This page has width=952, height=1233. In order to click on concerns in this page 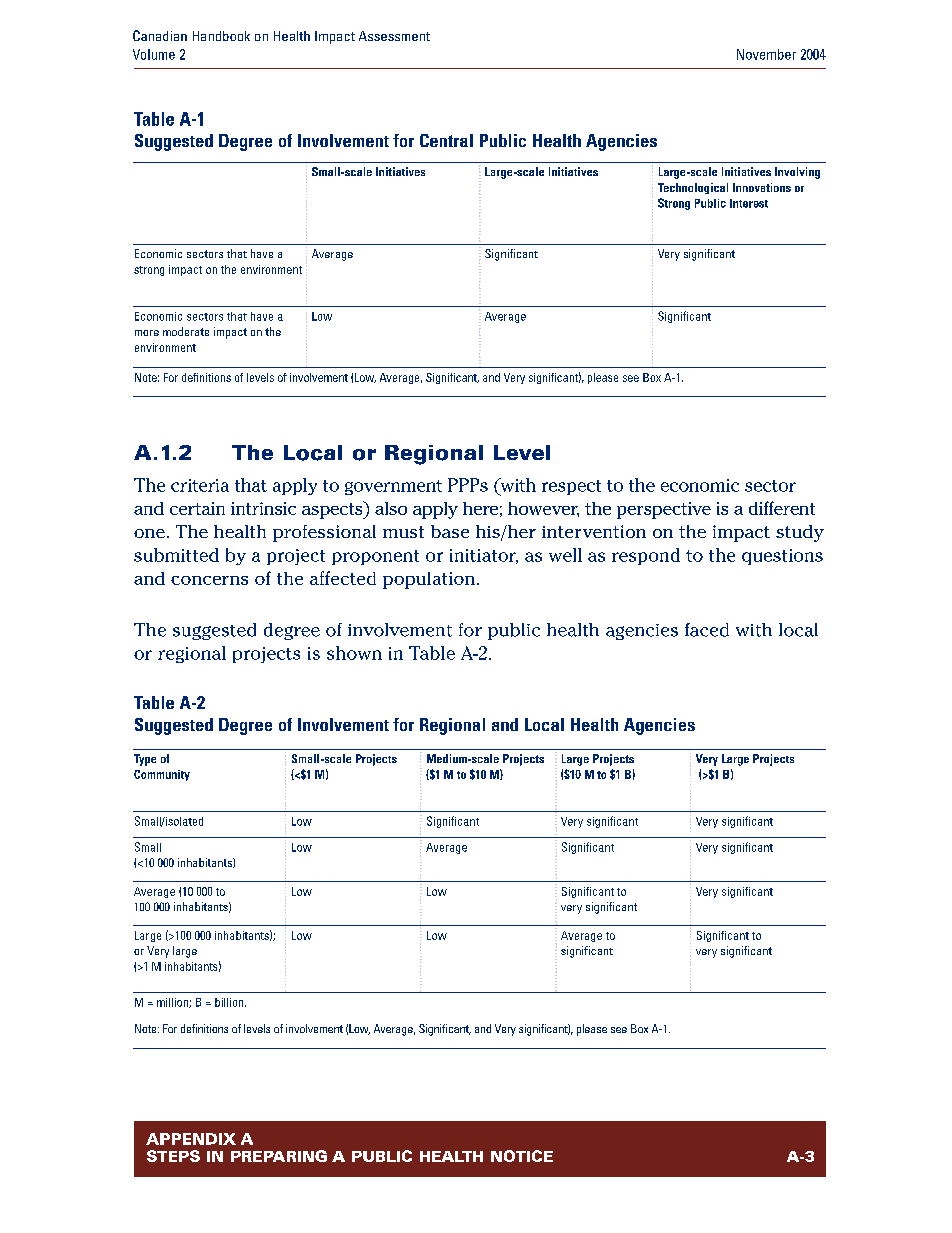, I will do `click(209, 580)`.
